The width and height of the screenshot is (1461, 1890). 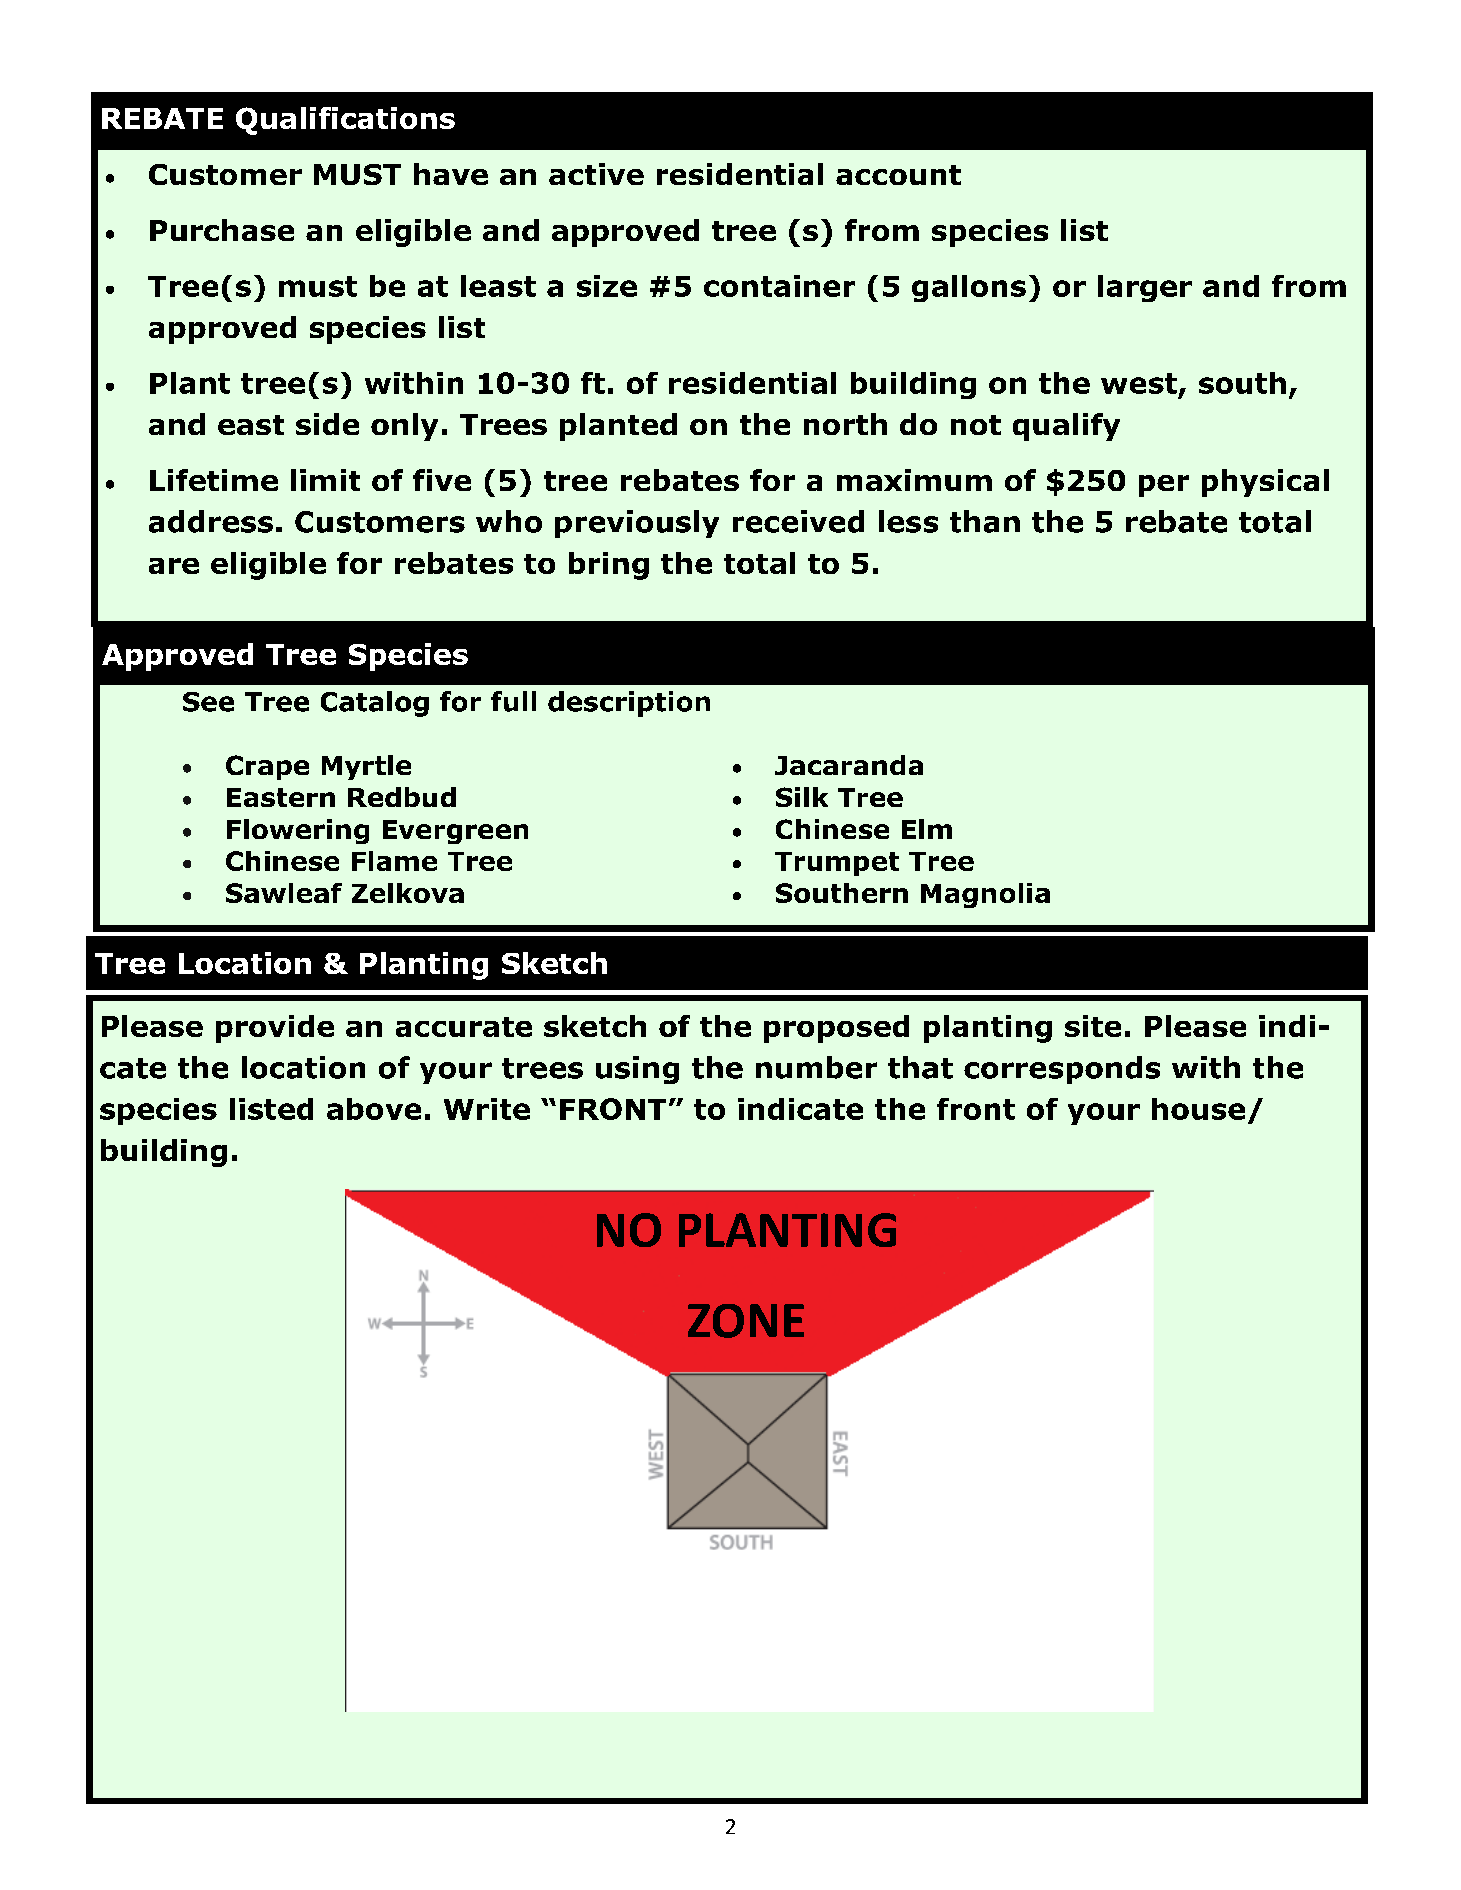 What do you see at coordinates (898, 175) in the screenshot?
I see `account` at bounding box center [898, 175].
